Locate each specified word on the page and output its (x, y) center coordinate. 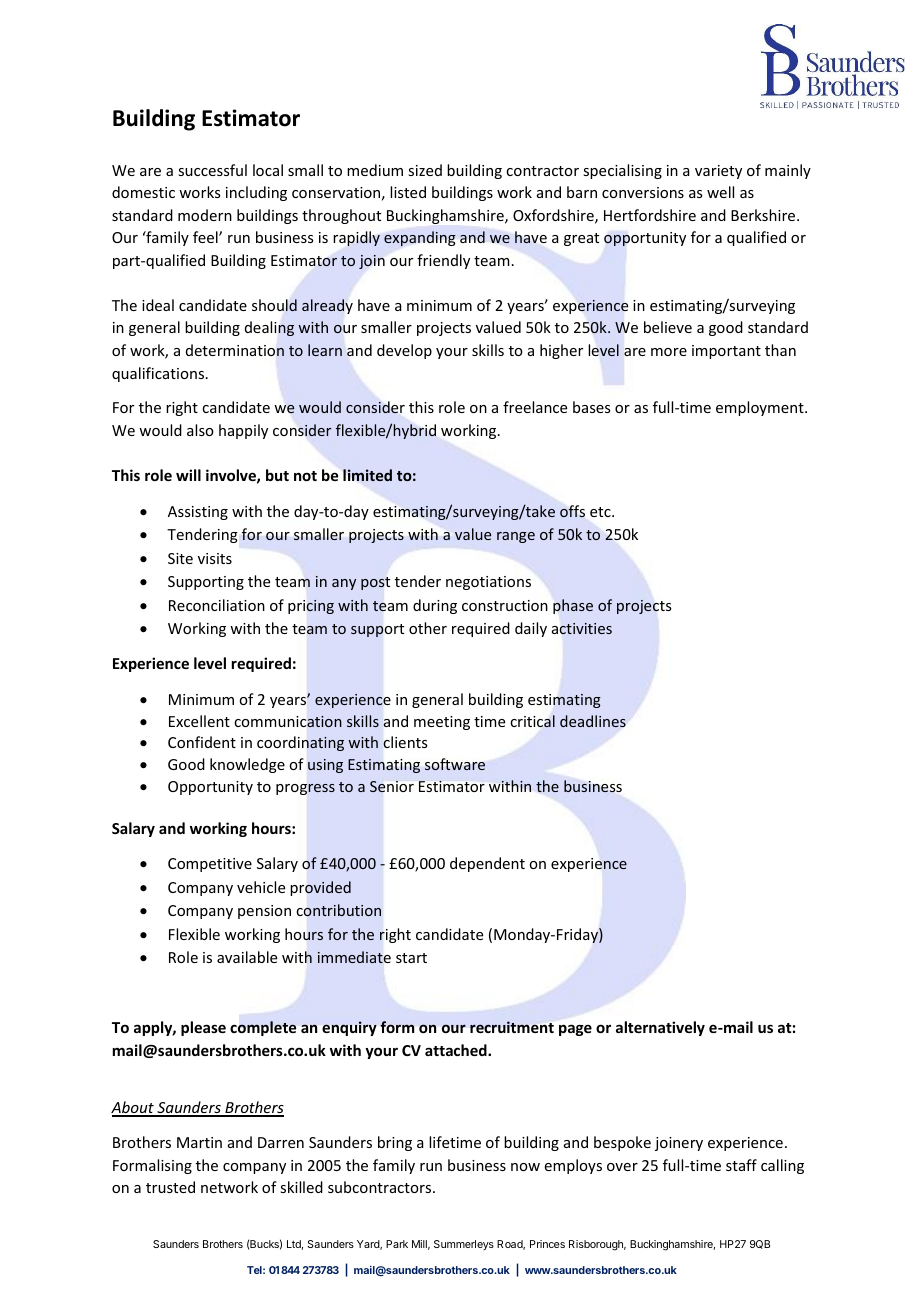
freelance (535, 407)
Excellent (199, 721)
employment (761, 408)
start (411, 958)
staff (741, 1165)
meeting (442, 723)
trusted (170, 1187)
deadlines (593, 721)
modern (205, 215)
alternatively (660, 1028)
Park (397, 1244)
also (200, 430)
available (247, 957)
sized (425, 170)
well (720, 192)
